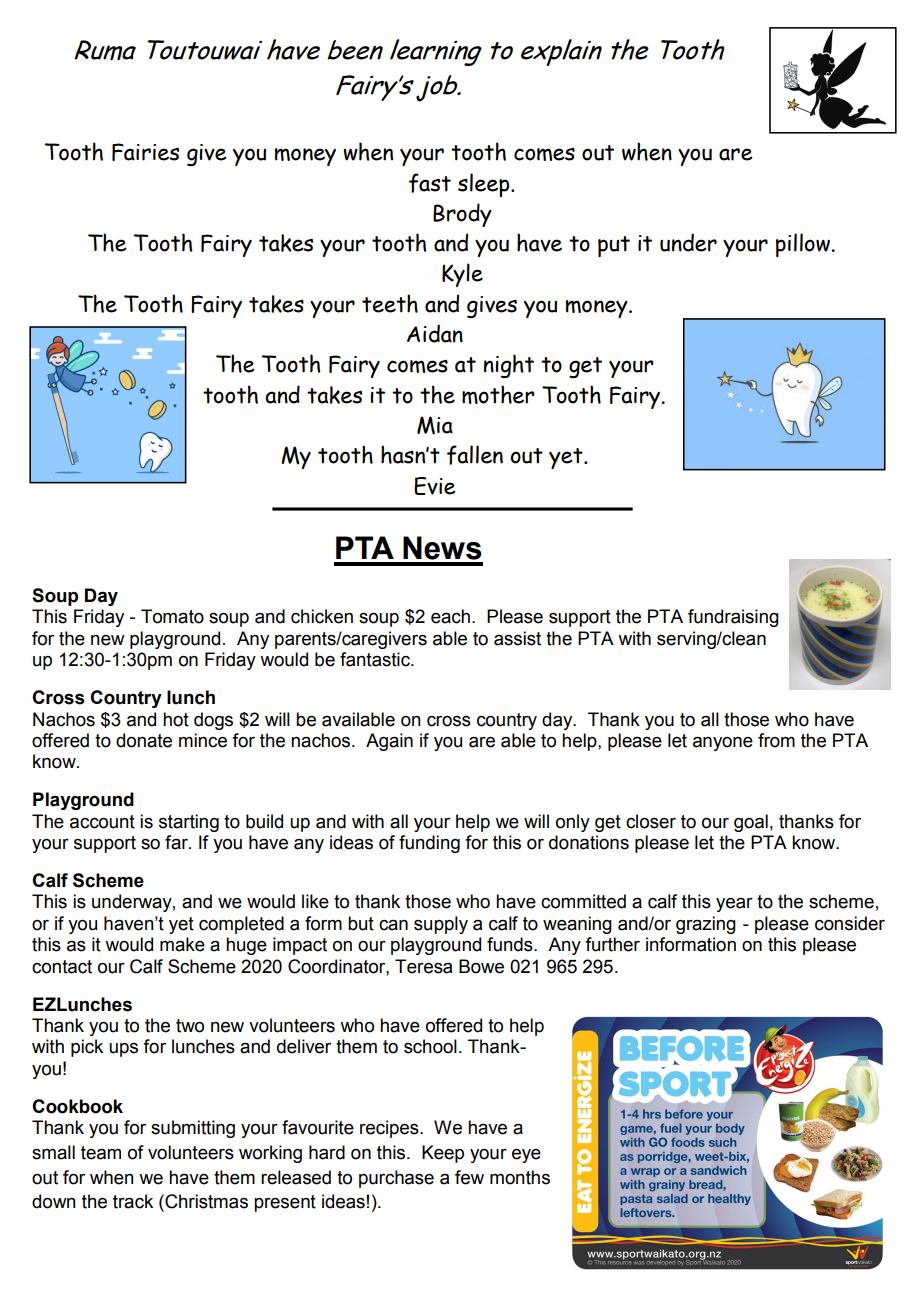 The width and height of the screenshot is (924, 1308). Describe the element at coordinates (144, 740) in the screenshot. I see `donate` at that location.
